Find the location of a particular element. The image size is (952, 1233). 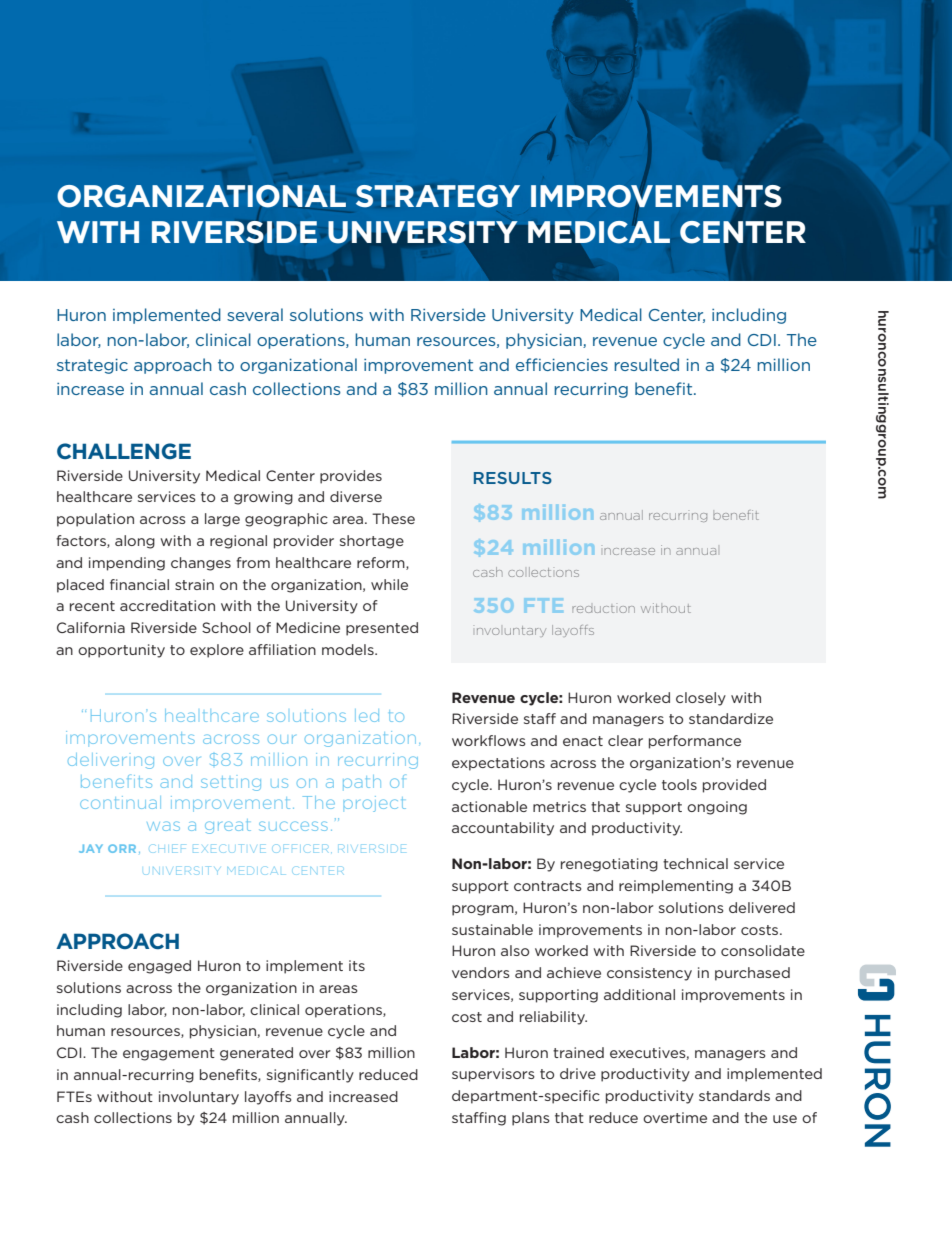

closely is located at coordinates (701, 699).
